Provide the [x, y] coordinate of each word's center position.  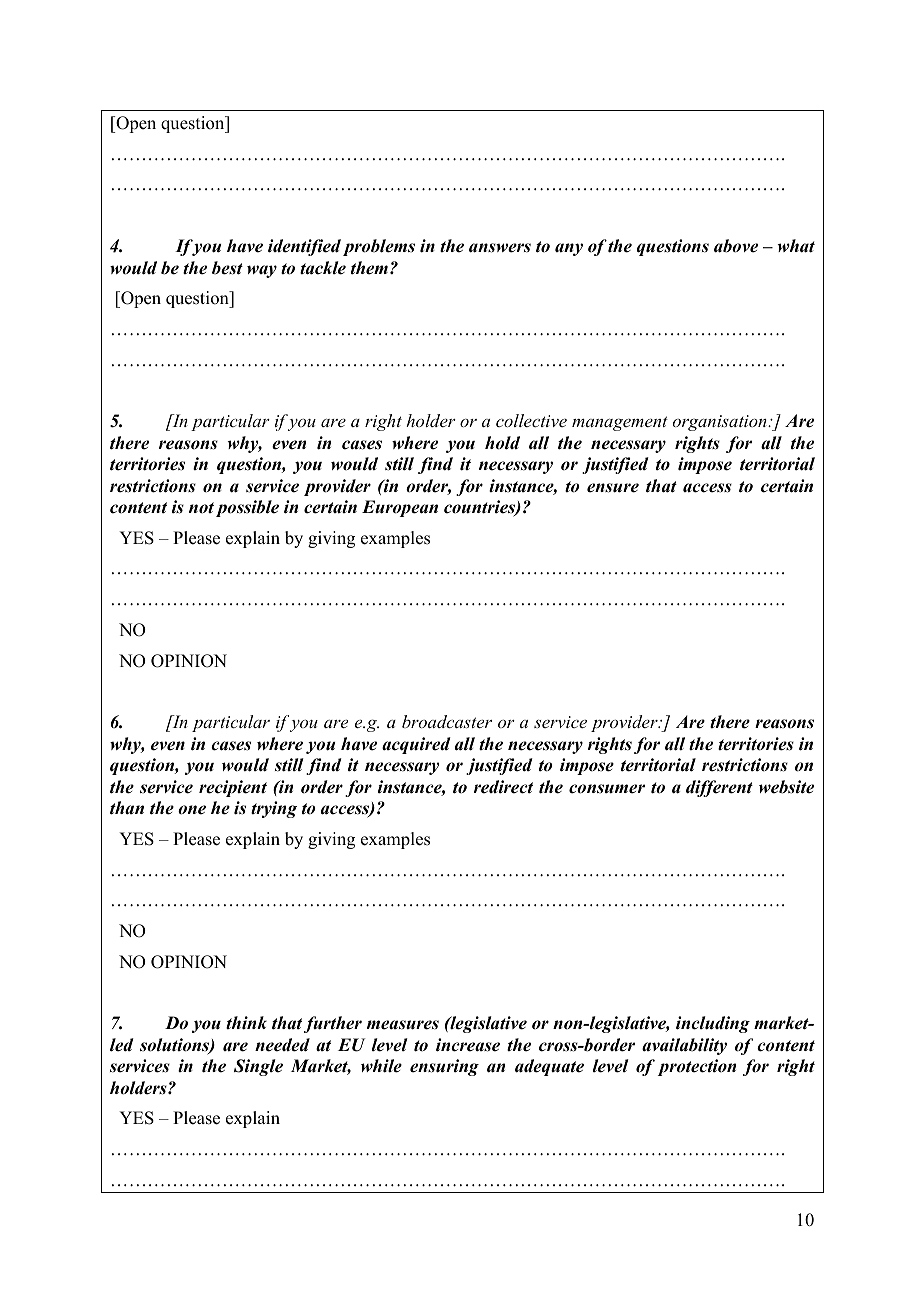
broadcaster [447, 721]
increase [468, 1045]
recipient [233, 788]
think [246, 1023]
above [736, 246]
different [719, 788]
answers [500, 248]
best [227, 268]
